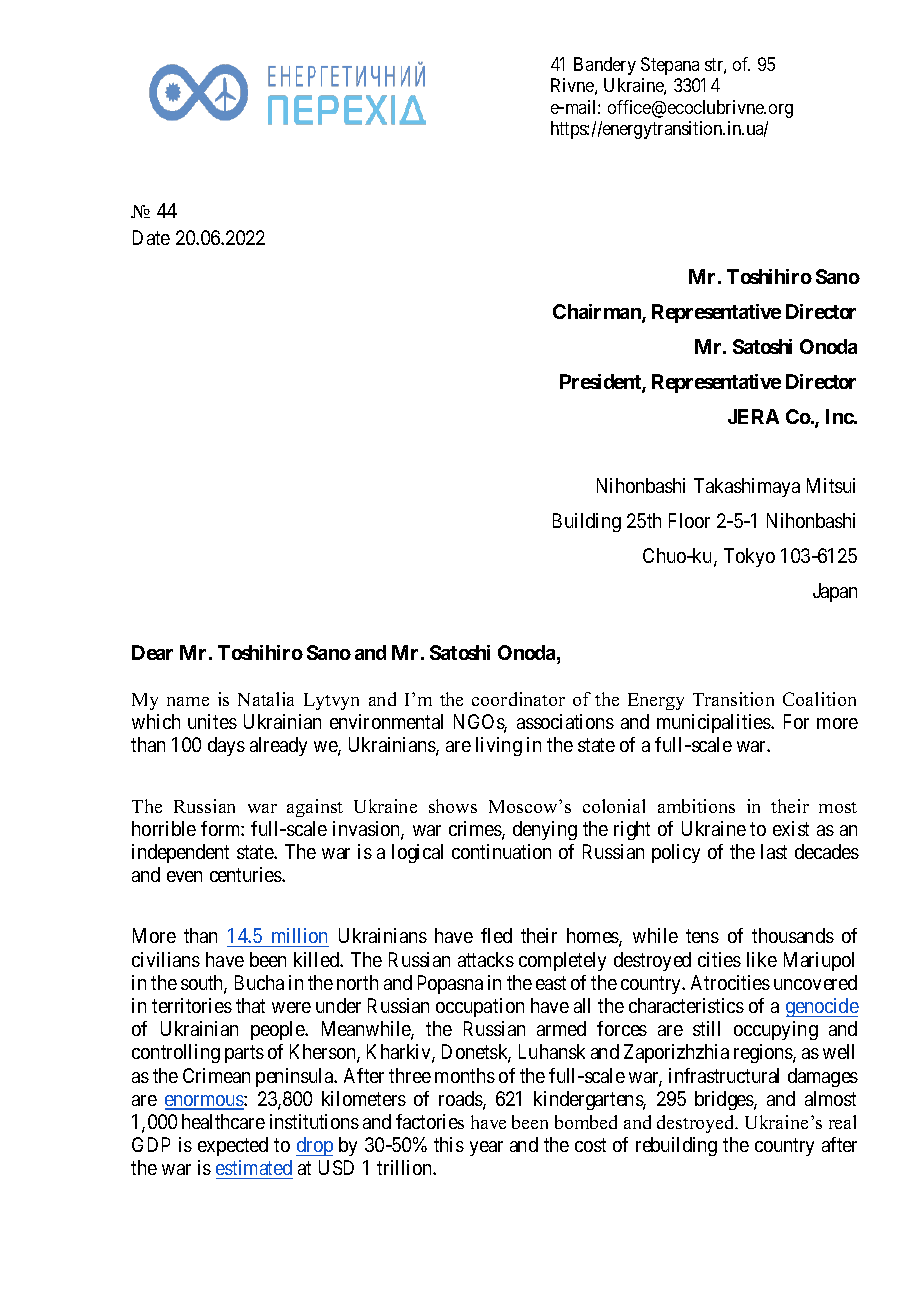 Image resolution: width=924 pixels, height=1308 pixels. I want to click on Tokyo, so click(749, 557).
